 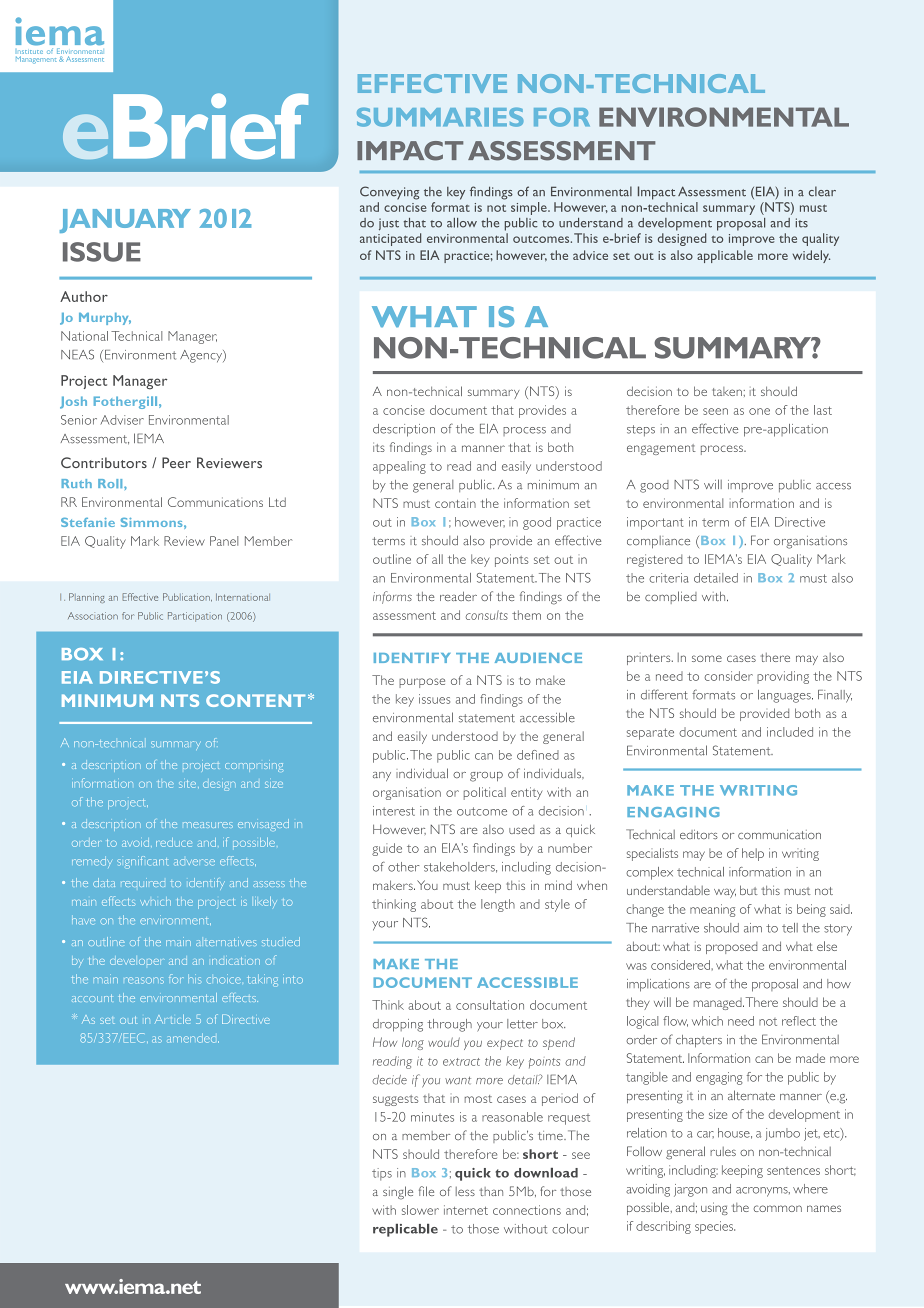 What do you see at coordinates (422, 683) in the screenshot?
I see `purpose` at bounding box center [422, 683].
